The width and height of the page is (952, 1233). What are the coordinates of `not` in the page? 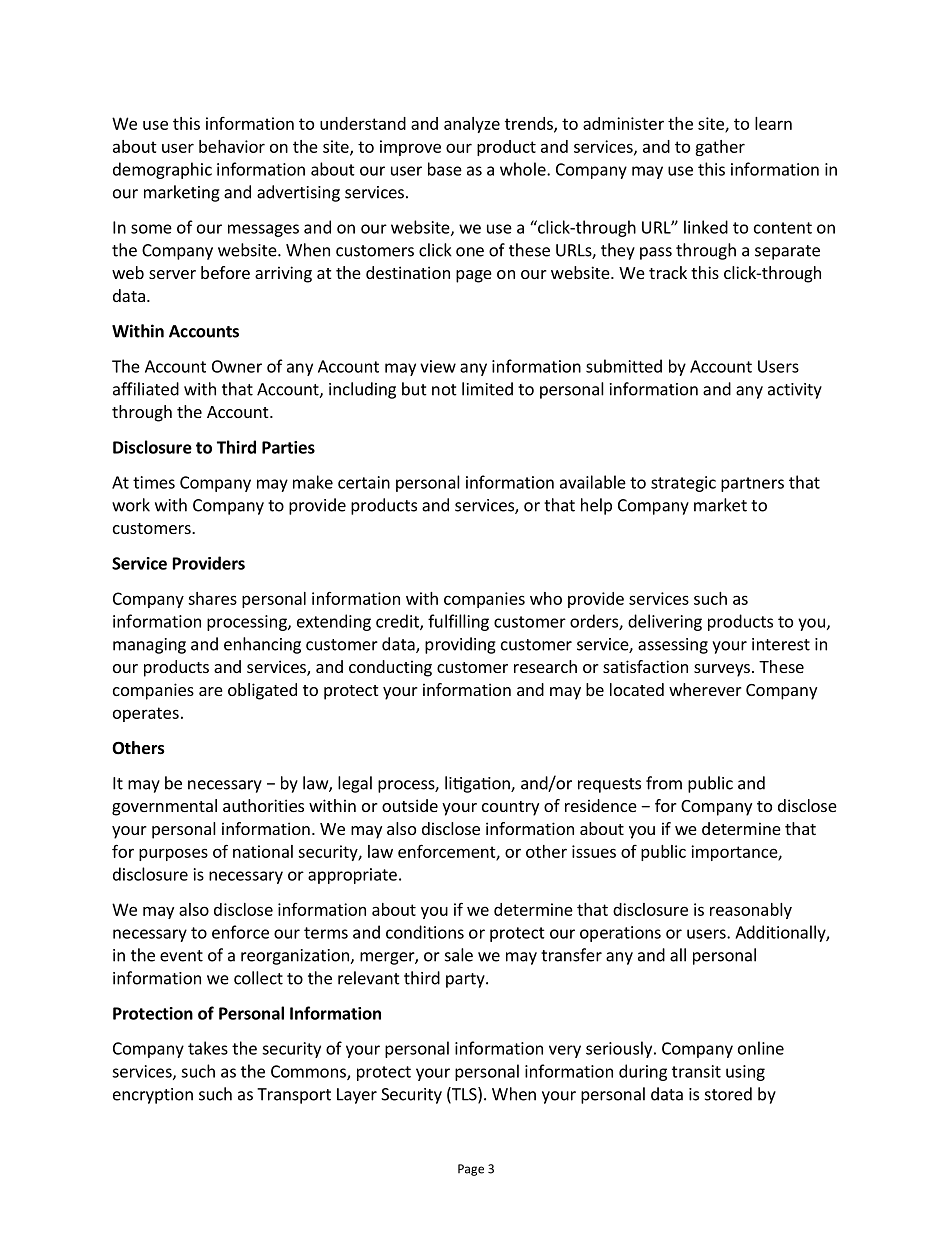 It's located at (444, 390).
